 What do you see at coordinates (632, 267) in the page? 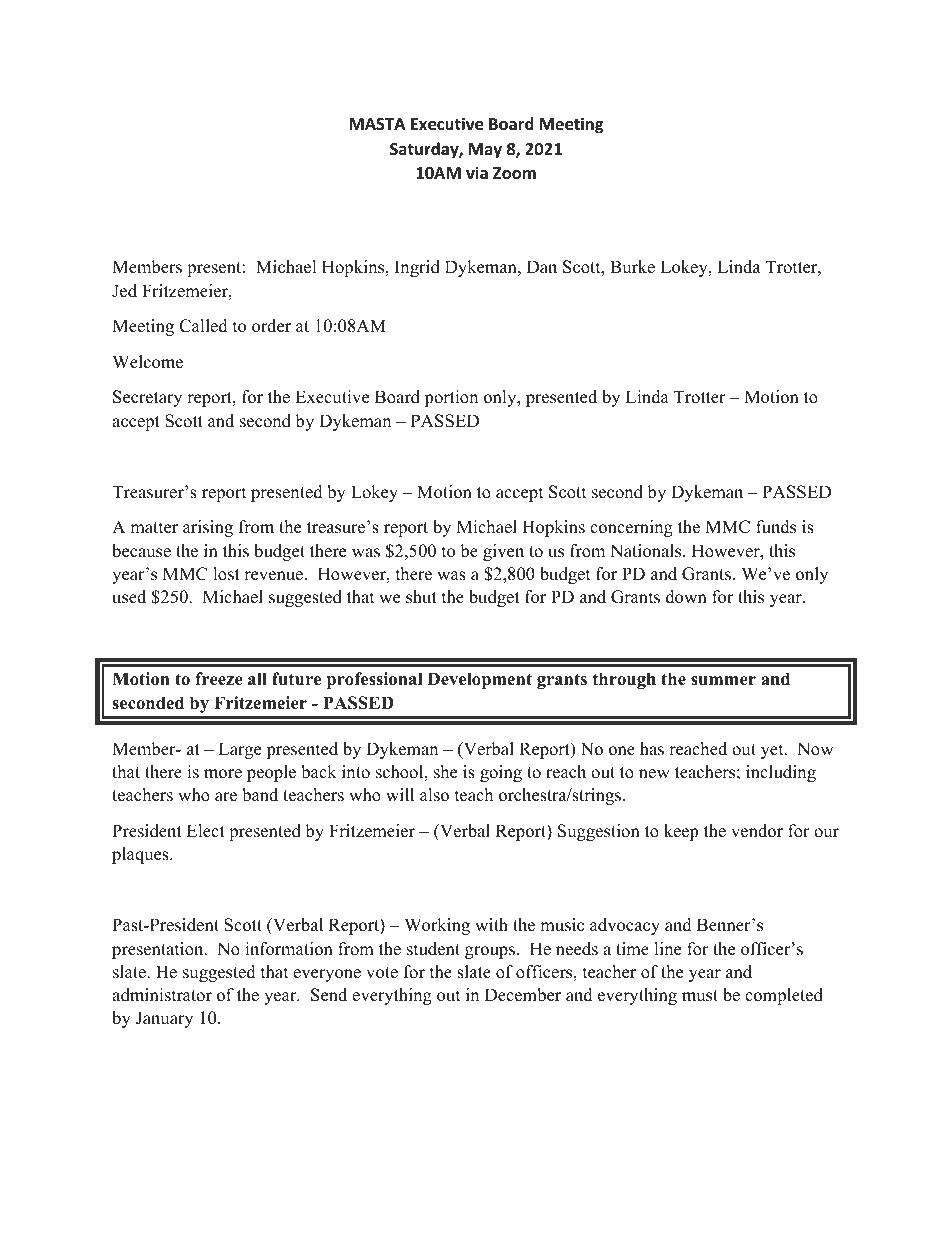
I see `Burke` at bounding box center [632, 267].
